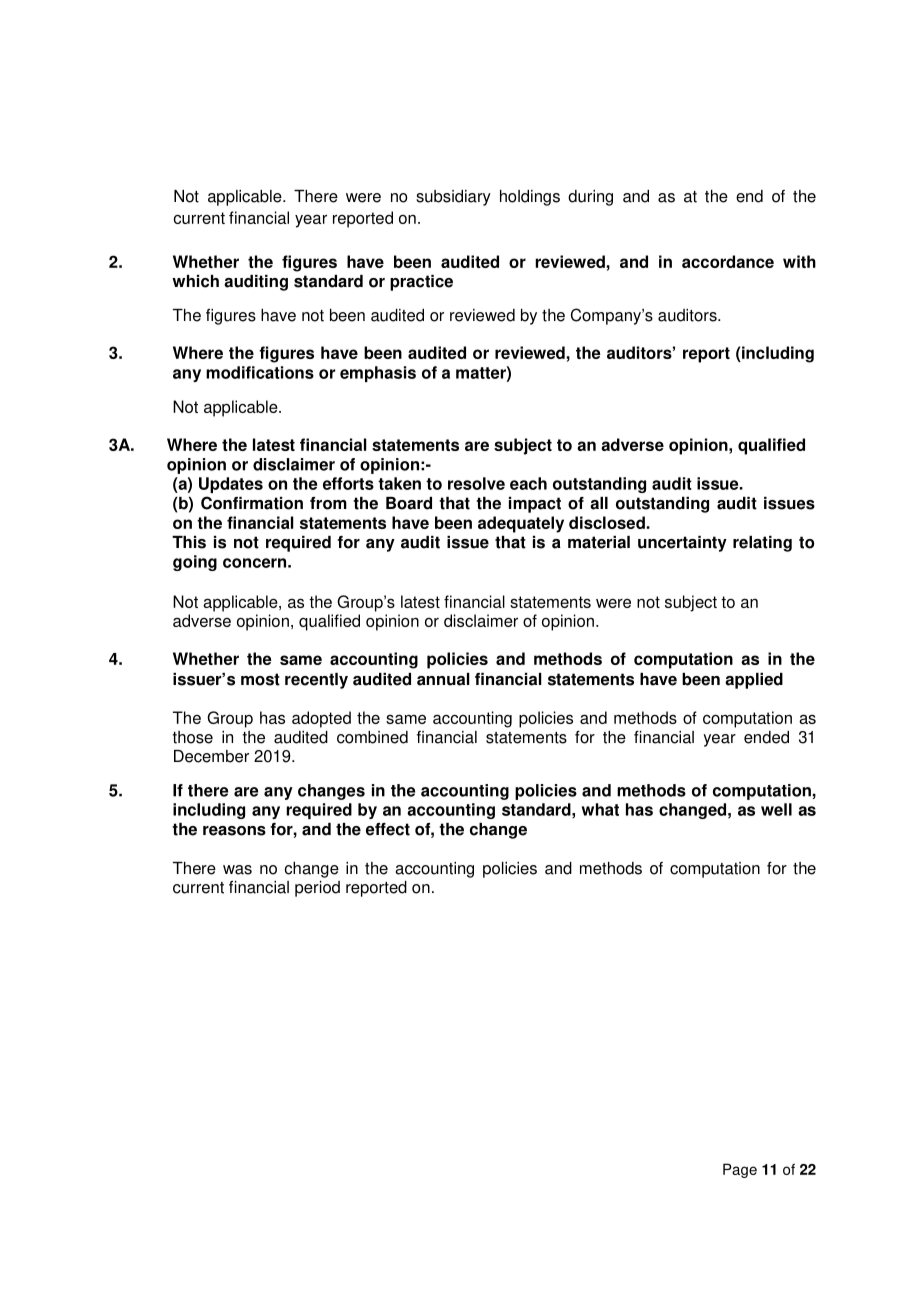  I want to click on accordance, so click(728, 261).
